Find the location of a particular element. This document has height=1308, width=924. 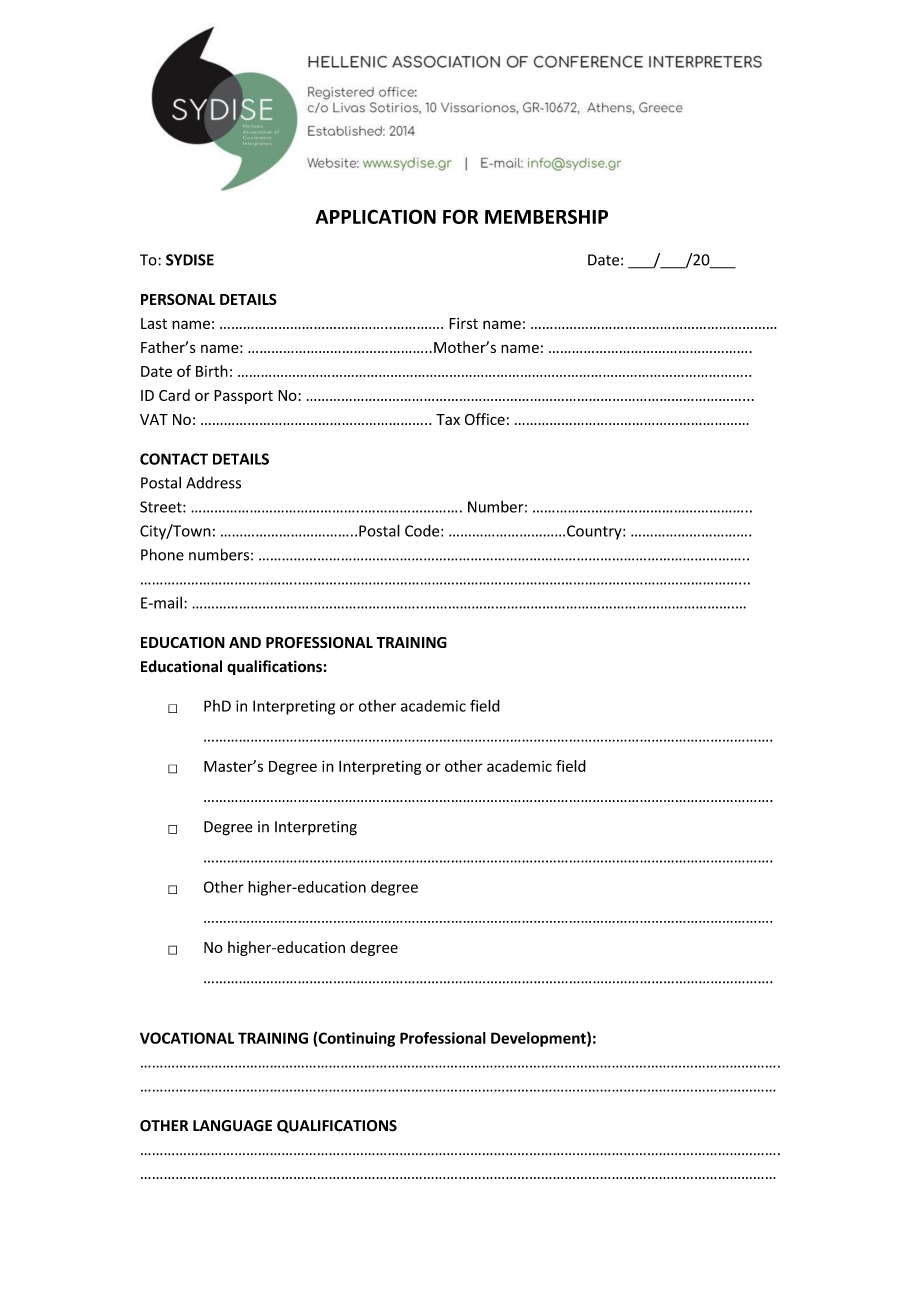

PERSONAL is located at coordinates (178, 299).
